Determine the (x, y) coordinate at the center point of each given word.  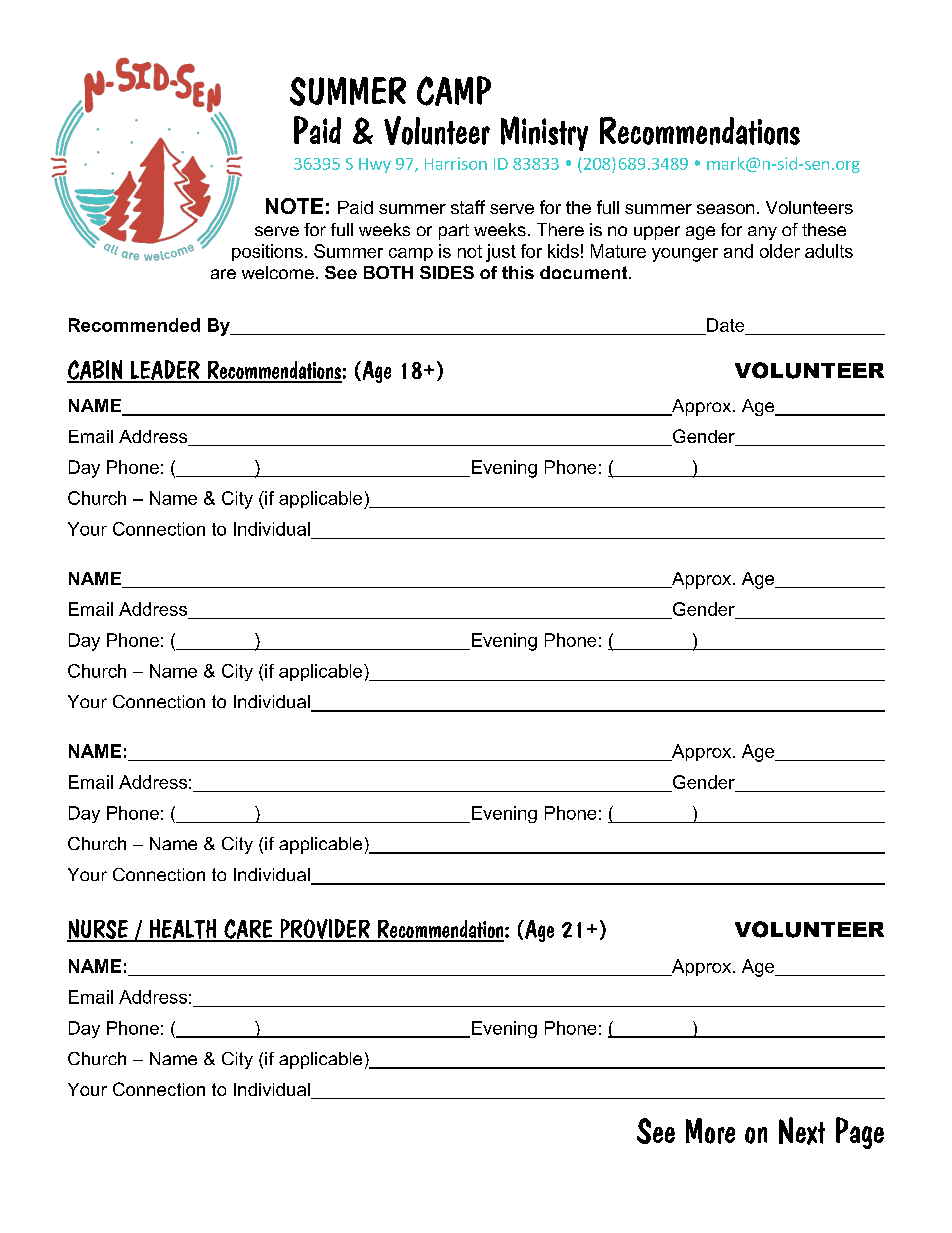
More (710, 1131)
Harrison (456, 163)
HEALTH (183, 930)
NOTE (294, 206)
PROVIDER (325, 930)
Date (725, 325)
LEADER (165, 371)
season (725, 209)
